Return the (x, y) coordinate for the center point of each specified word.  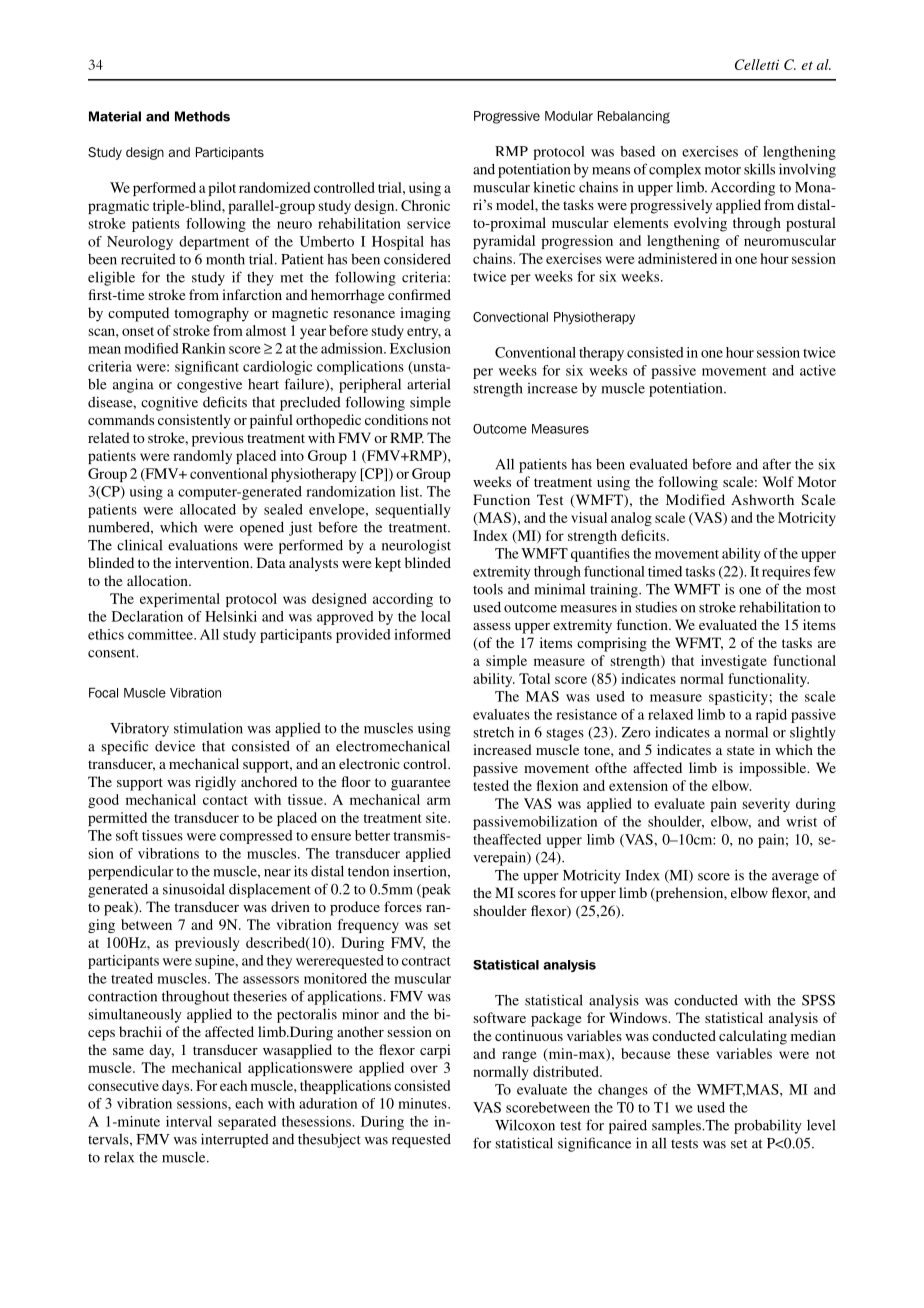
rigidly (215, 783)
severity (766, 805)
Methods (202, 116)
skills (759, 169)
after (777, 464)
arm (439, 801)
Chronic (425, 205)
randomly (202, 457)
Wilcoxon (525, 1125)
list (411, 491)
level (821, 1125)
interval (189, 1121)
